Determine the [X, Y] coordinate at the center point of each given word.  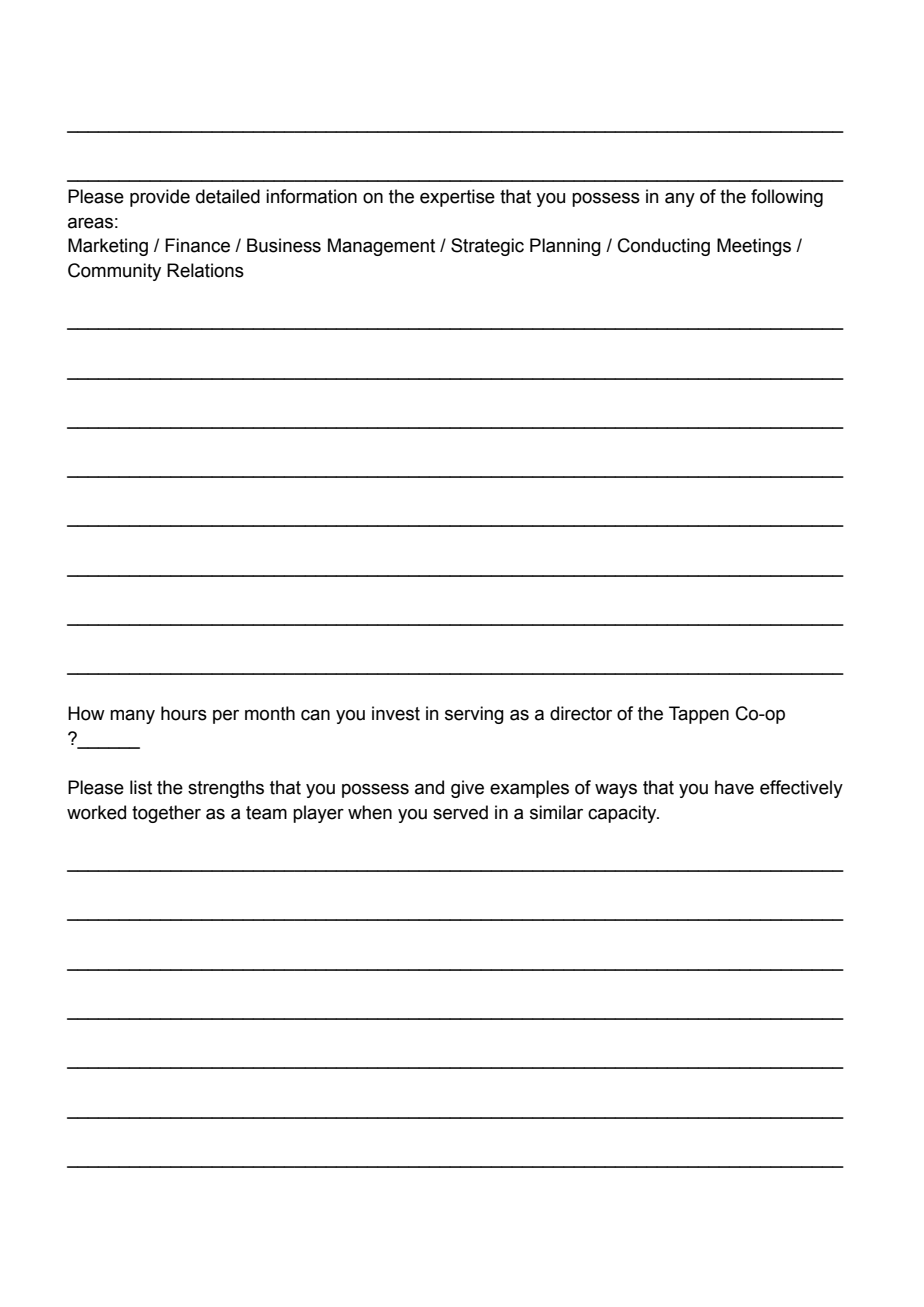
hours [184, 713]
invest [396, 713]
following [787, 198]
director [581, 713]
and [429, 787]
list [141, 787]
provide [160, 198]
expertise [457, 198]
